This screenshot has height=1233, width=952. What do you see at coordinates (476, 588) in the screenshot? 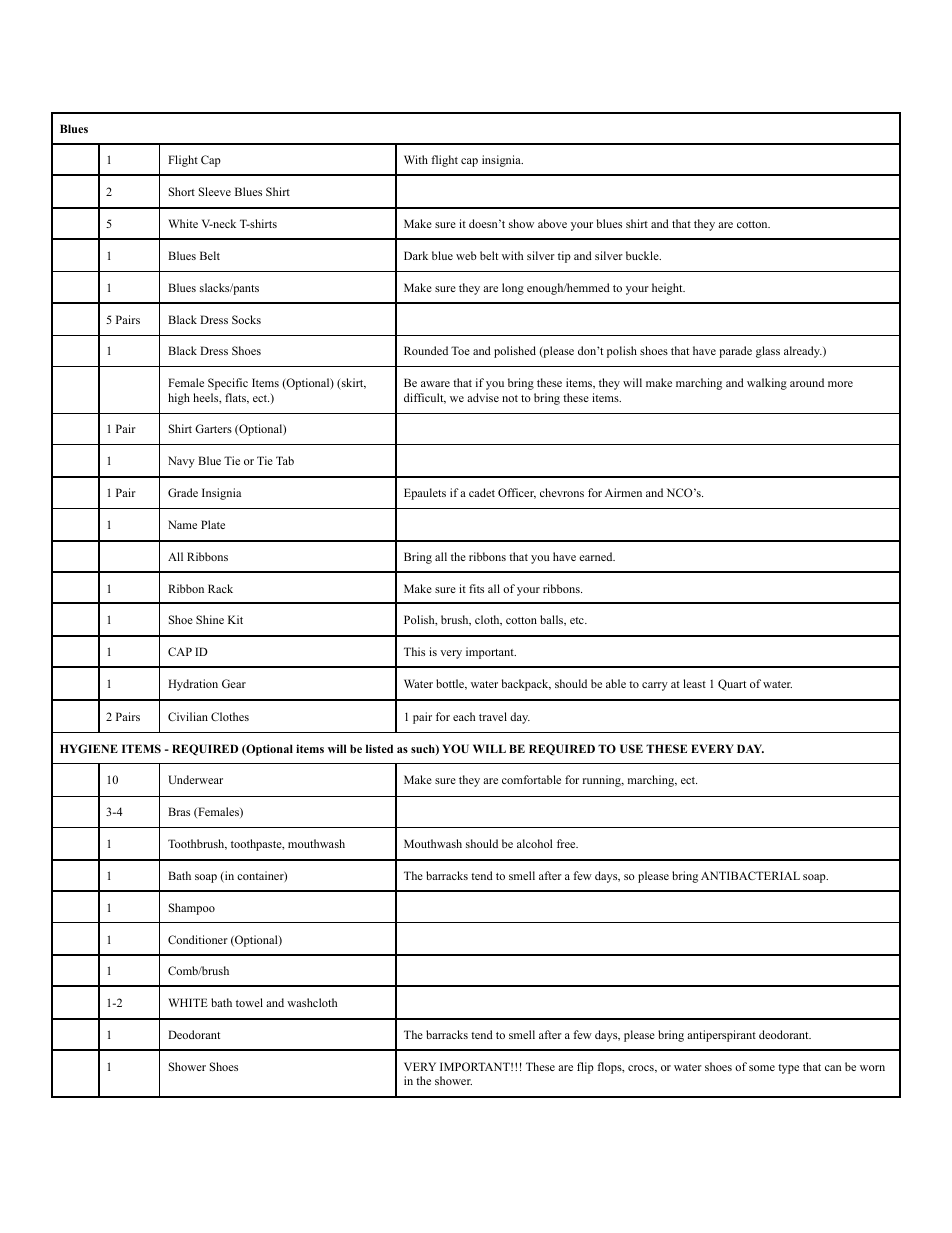
I see `fits` at bounding box center [476, 588].
